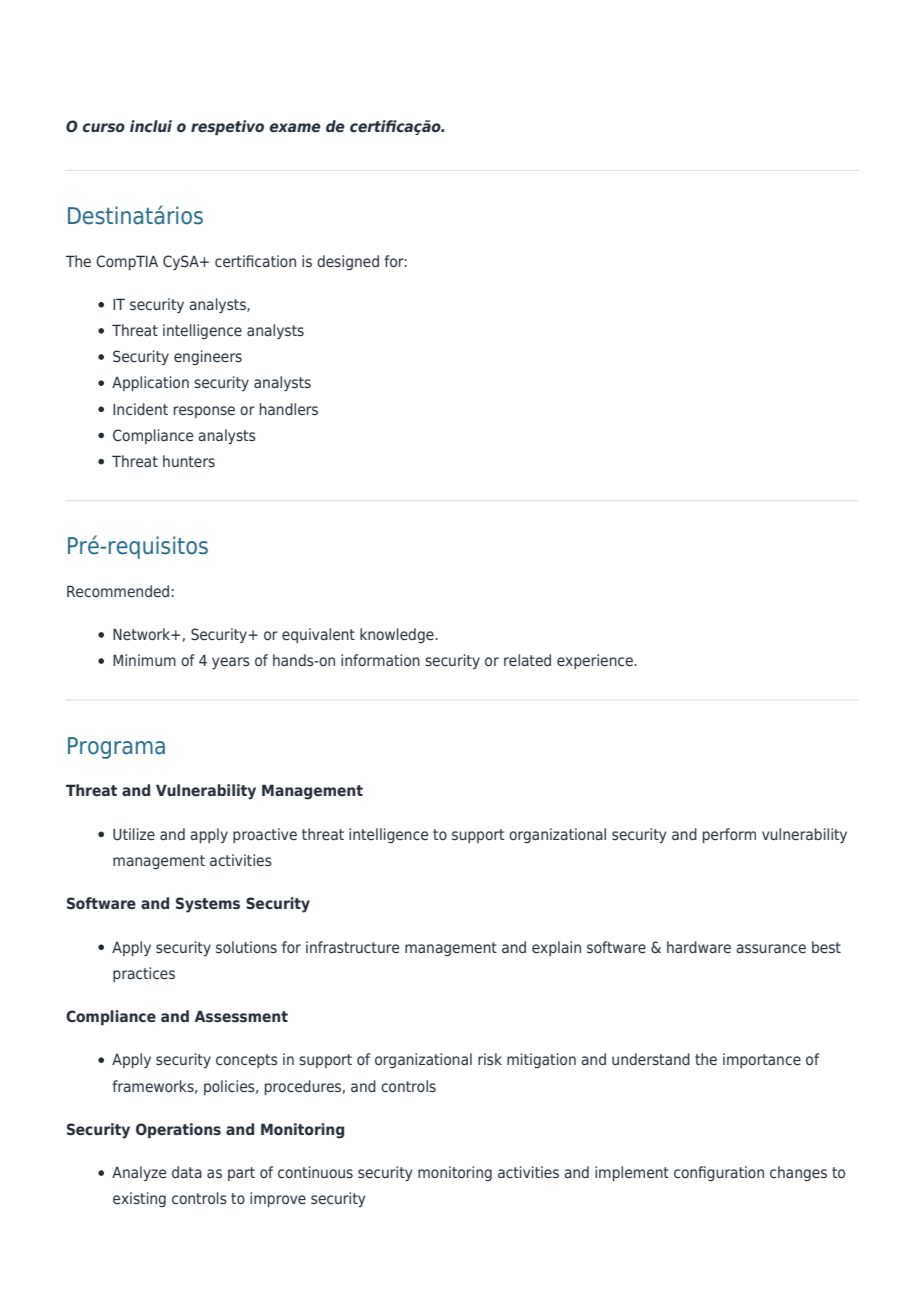 The width and height of the screenshot is (924, 1308). What do you see at coordinates (208, 357) in the screenshot?
I see `engineers` at bounding box center [208, 357].
